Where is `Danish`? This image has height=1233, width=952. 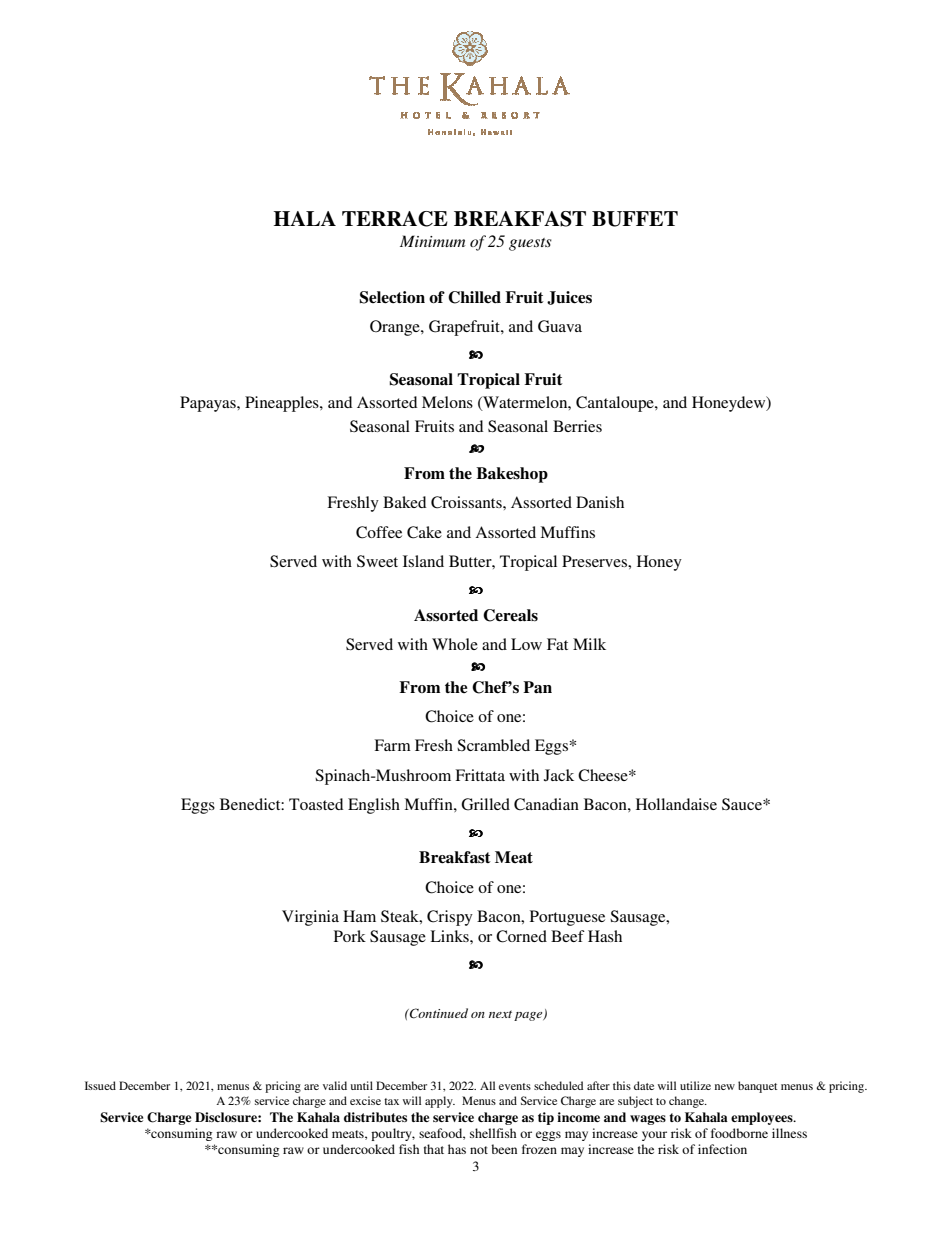 Danish is located at coordinates (600, 502).
